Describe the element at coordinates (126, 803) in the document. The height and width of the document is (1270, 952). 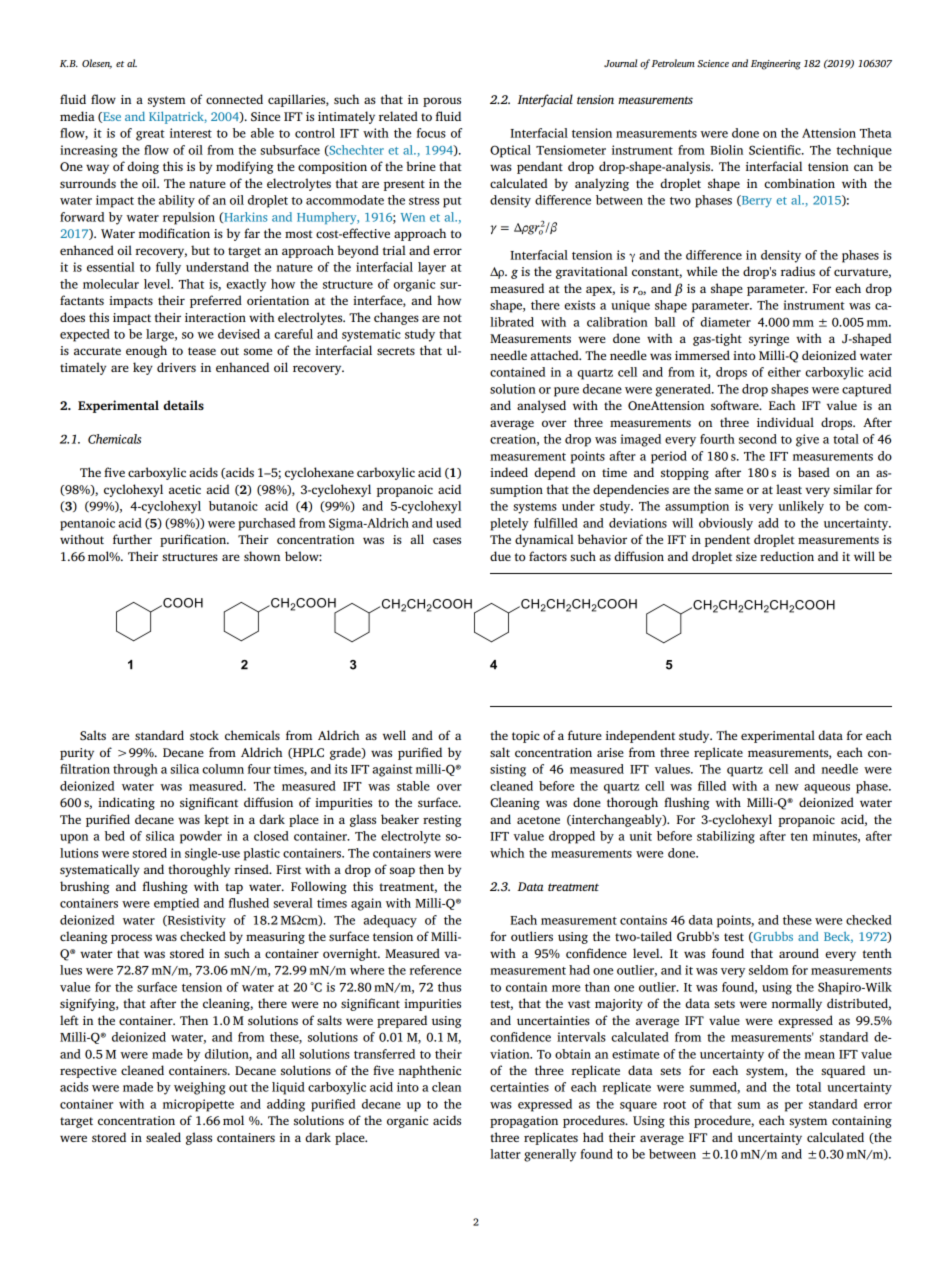
I see `indicating` at that location.
